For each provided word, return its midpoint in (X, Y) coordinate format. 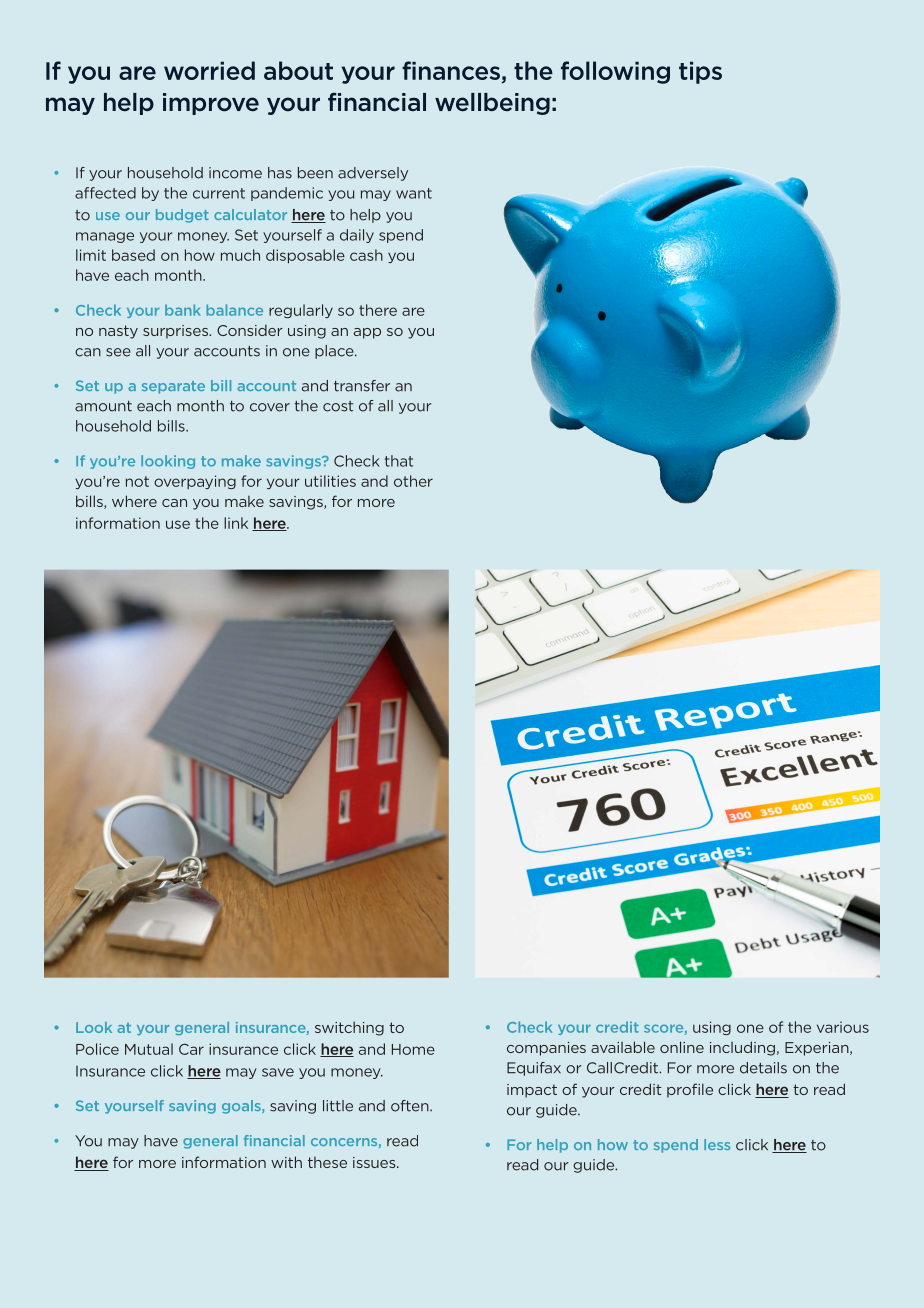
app (367, 333)
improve (211, 104)
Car (191, 1049)
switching (349, 1028)
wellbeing (492, 104)
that (399, 461)
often (411, 1106)
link (236, 523)
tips (700, 72)
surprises (176, 332)
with (286, 1162)
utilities (330, 481)
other (413, 481)
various (843, 1027)
